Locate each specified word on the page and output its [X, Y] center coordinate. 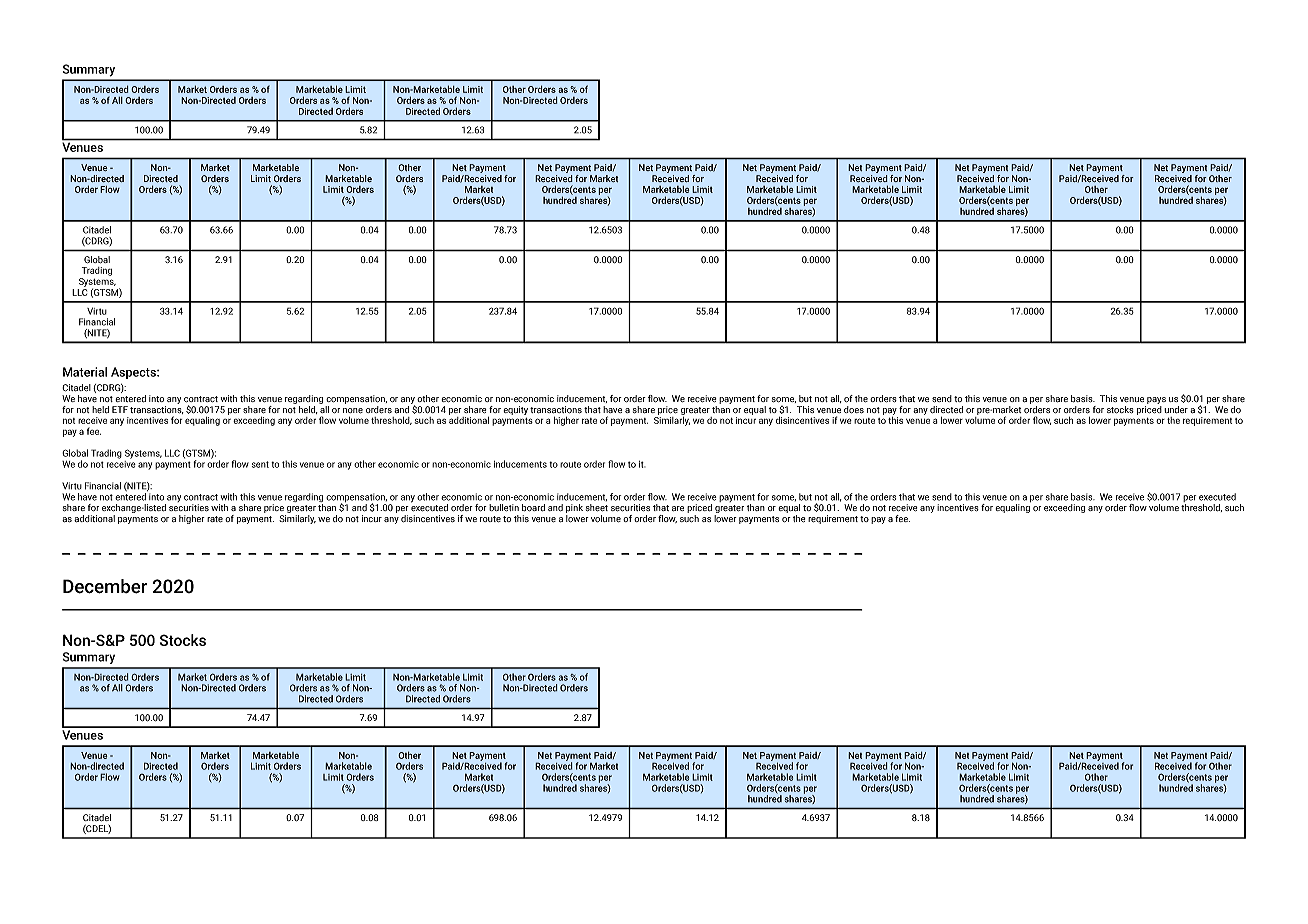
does [854, 409]
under [1176, 409]
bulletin [504, 507]
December [105, 586]
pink [574, 508]
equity [515, 410]
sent [260, 464]
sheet [597, 507]
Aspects [134, 373]
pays [1156, 400]
